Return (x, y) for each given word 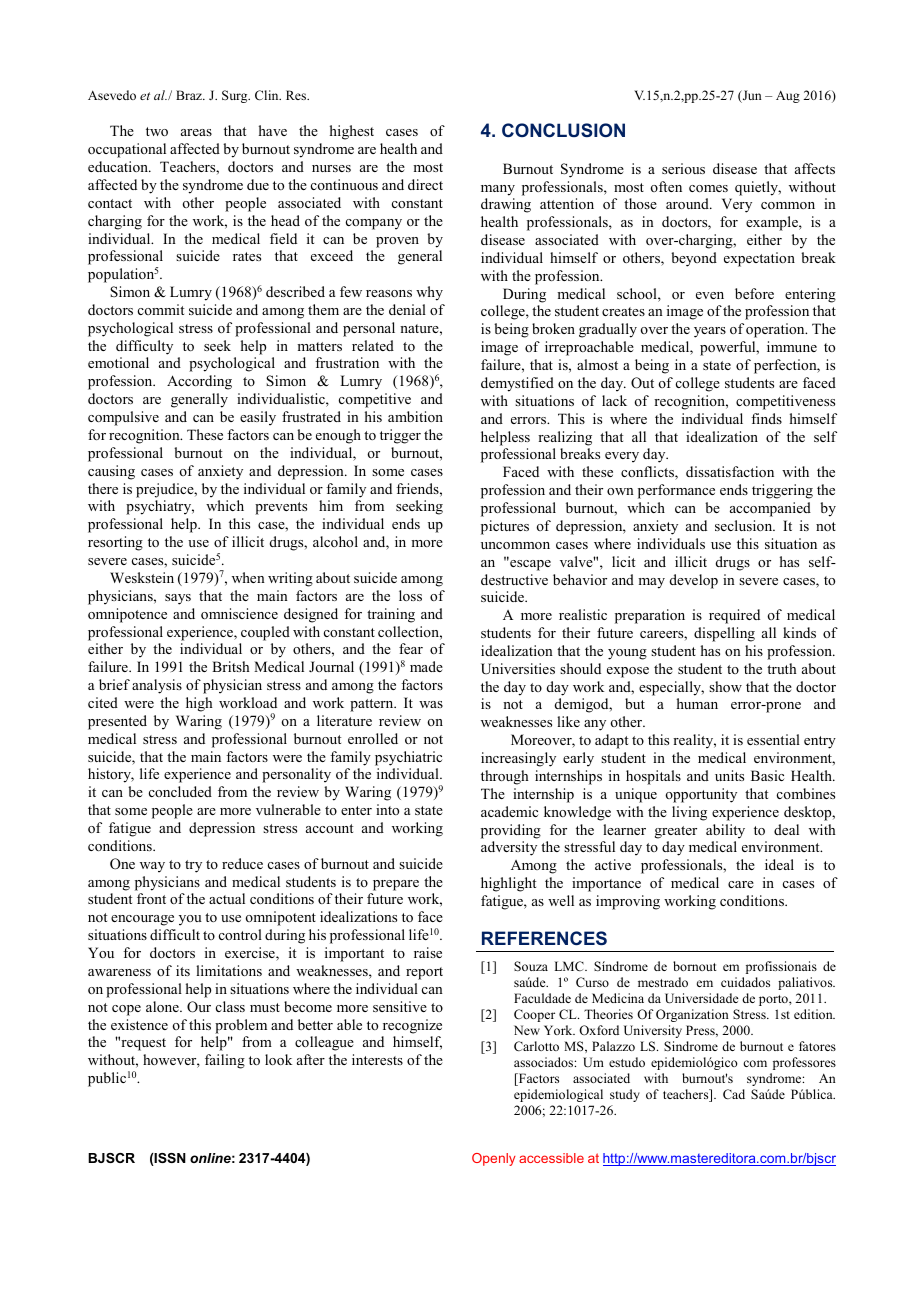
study (625, 1095)
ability (725, 831)
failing (225, 1061)
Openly (494, 1159)
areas (196, 132)
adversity (509, 848)
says (178, 599)
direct (425, 184)
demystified (517, 384)
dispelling (724, 634)
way (152, 867)
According (199, 382)
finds (766, 418)
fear (411, 648)
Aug (788, 96)
